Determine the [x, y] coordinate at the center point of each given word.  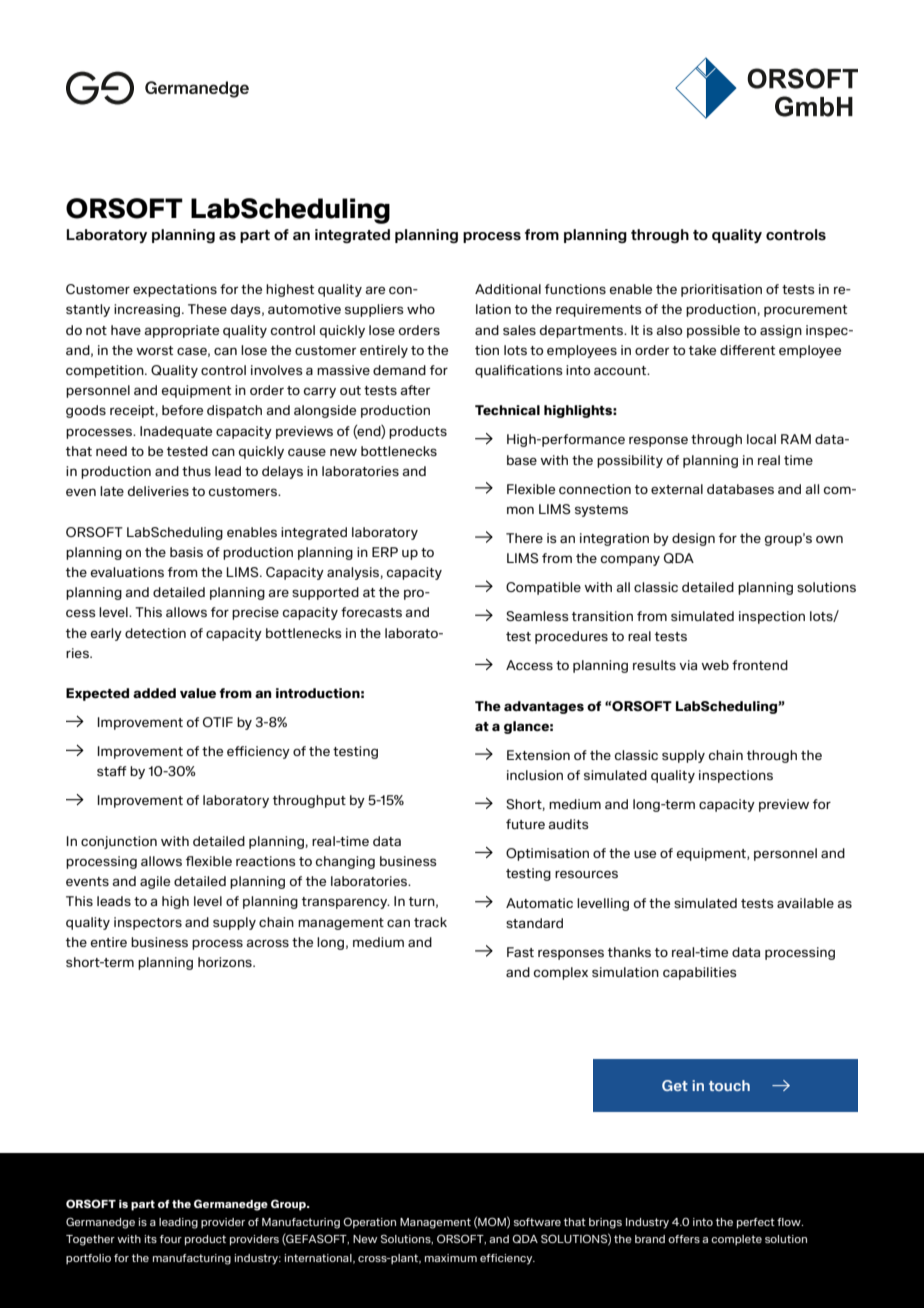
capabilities [700, 973]
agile [155, 882]
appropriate [182, 331]
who [421, 309]
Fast [520, 952]
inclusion [535, 775]
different [747, 350]
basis [186, 552]
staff [112, 771]
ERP [385, 552]
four [171, 1239]
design [693, 539]
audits [569, 824]
